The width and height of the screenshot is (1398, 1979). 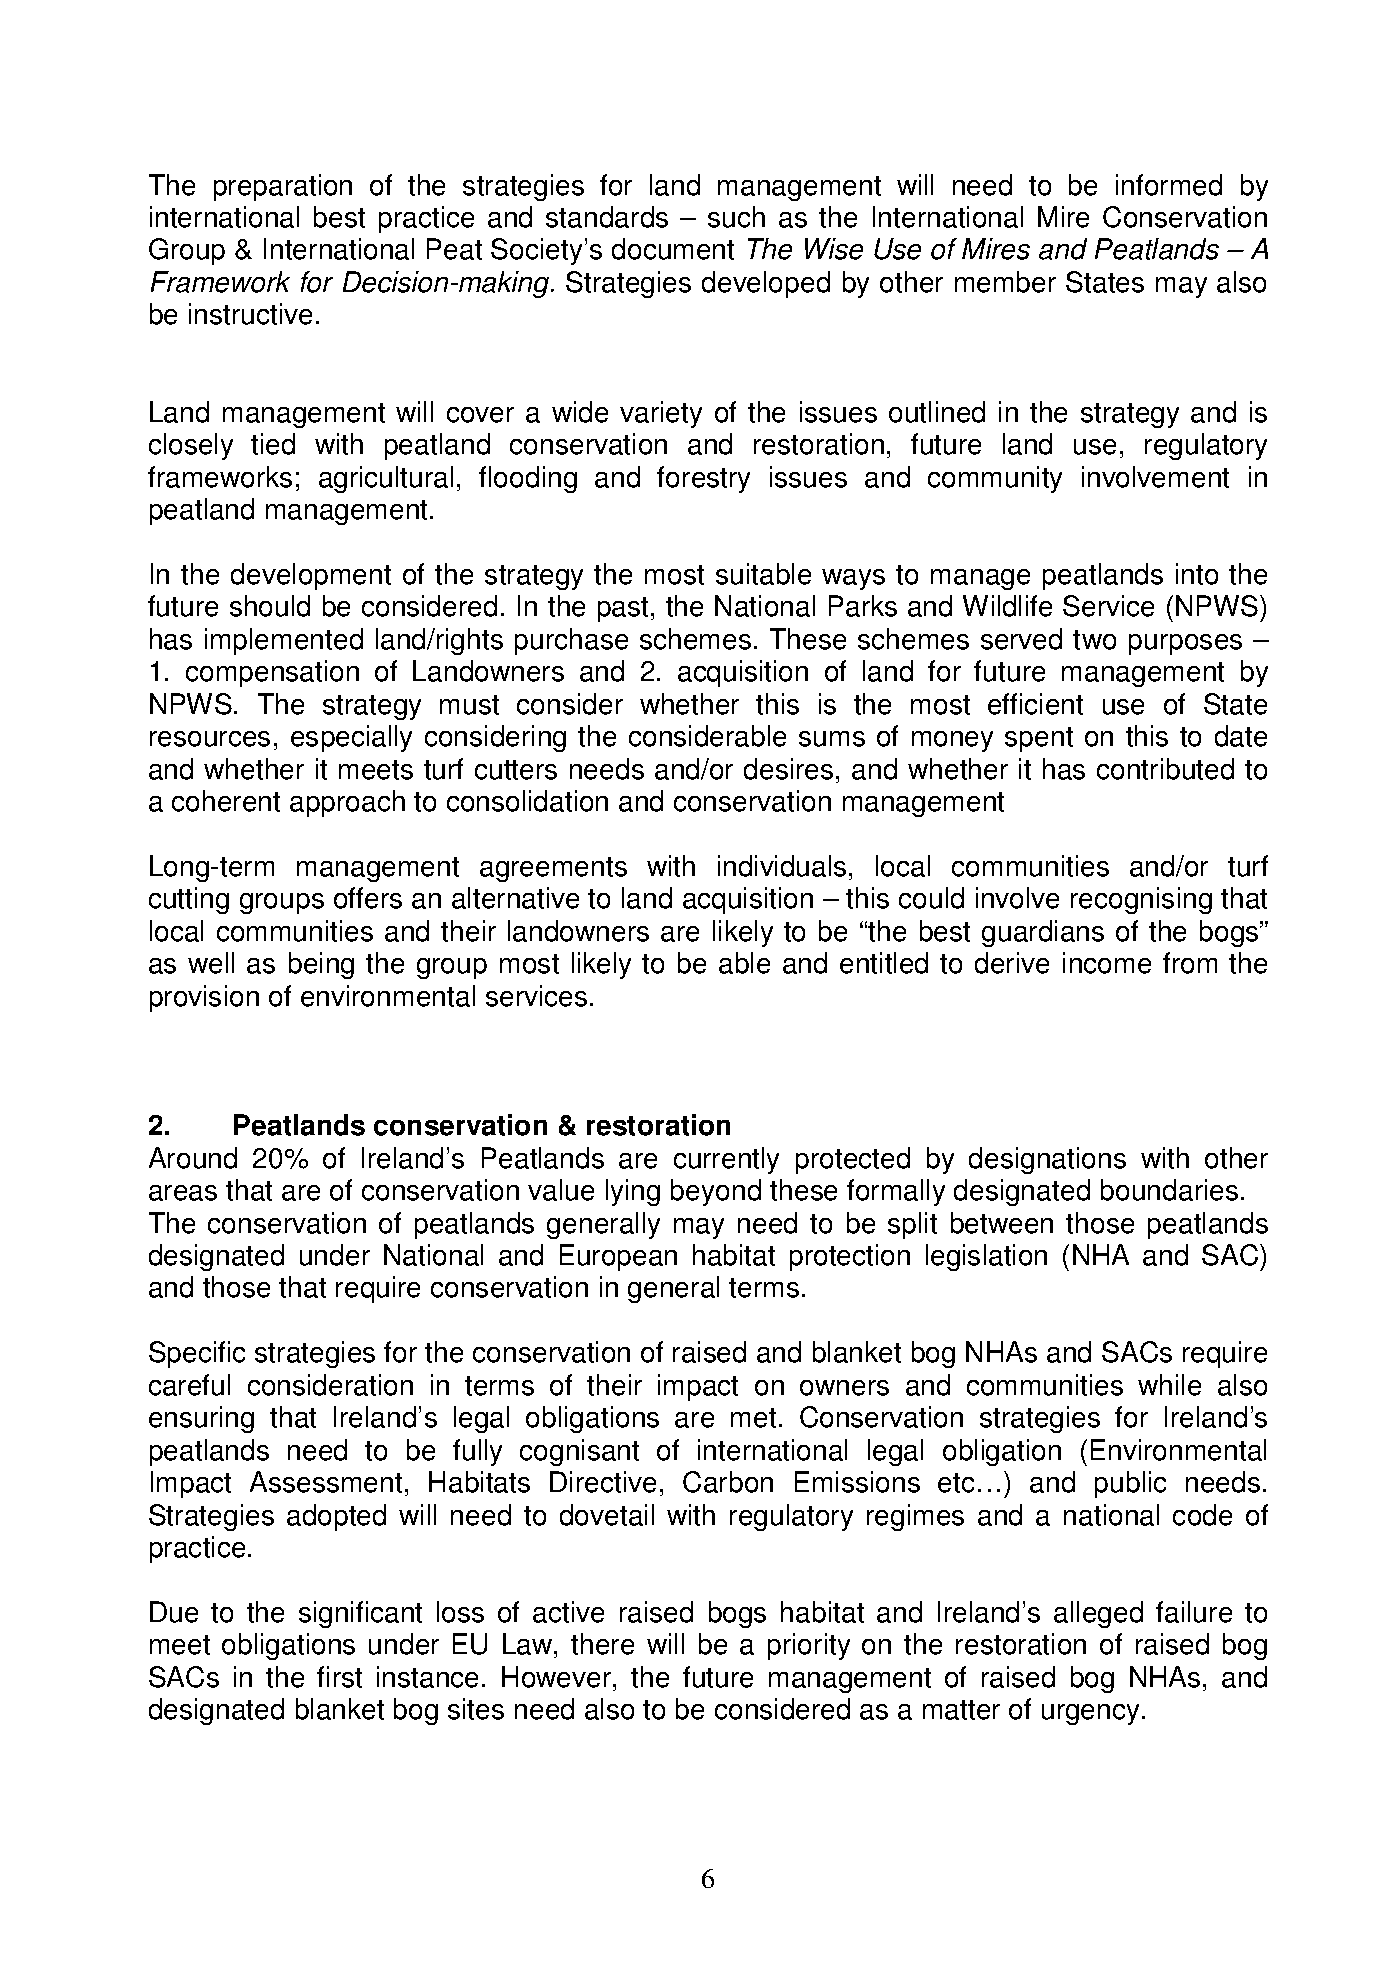 I want to click on development, so click(x=311, y=576).
